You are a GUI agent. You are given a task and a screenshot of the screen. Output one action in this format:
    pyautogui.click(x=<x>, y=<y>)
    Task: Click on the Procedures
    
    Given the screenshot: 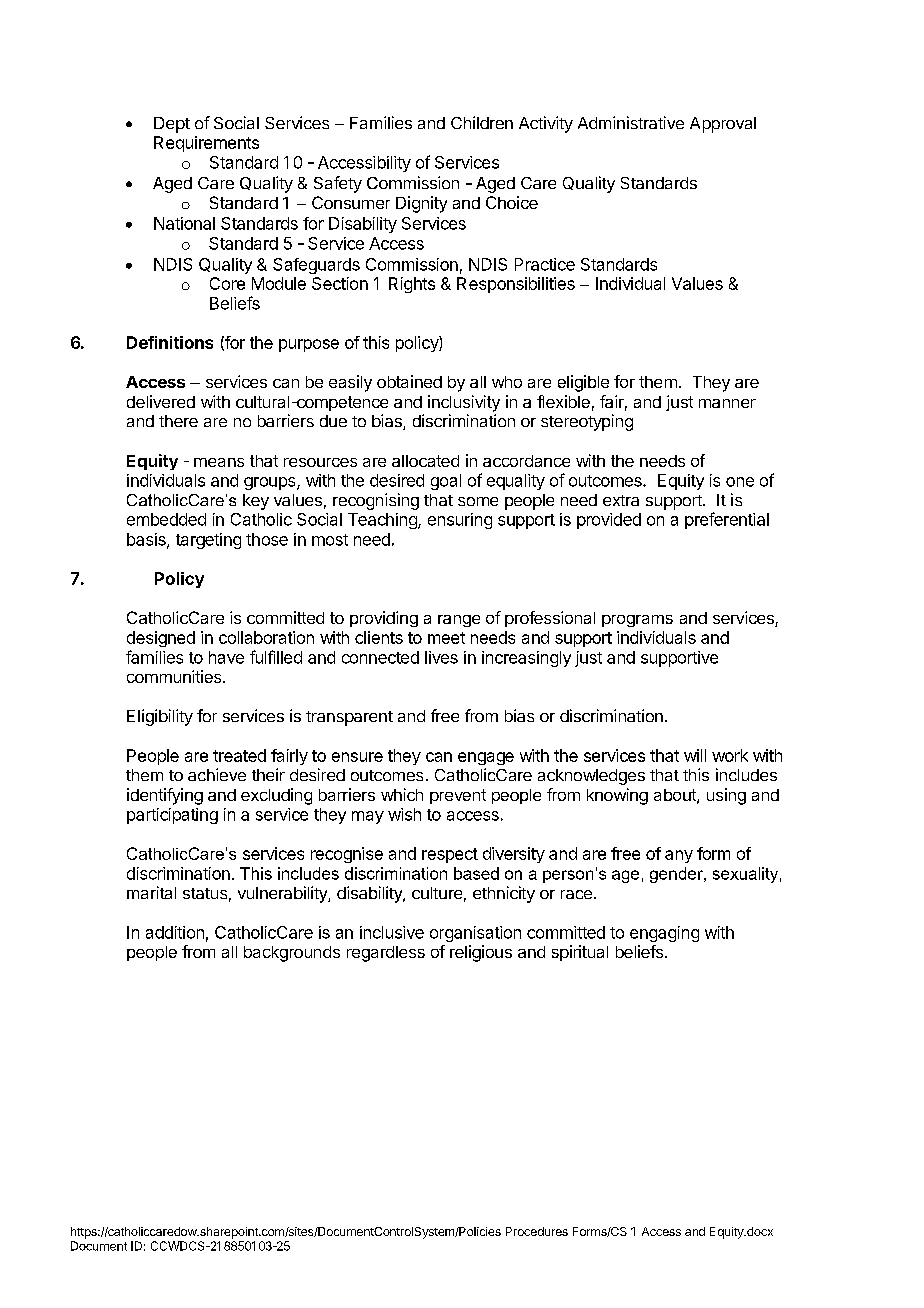 What is the action you would take?
    pyautogui.click(x=537, y=1231)
